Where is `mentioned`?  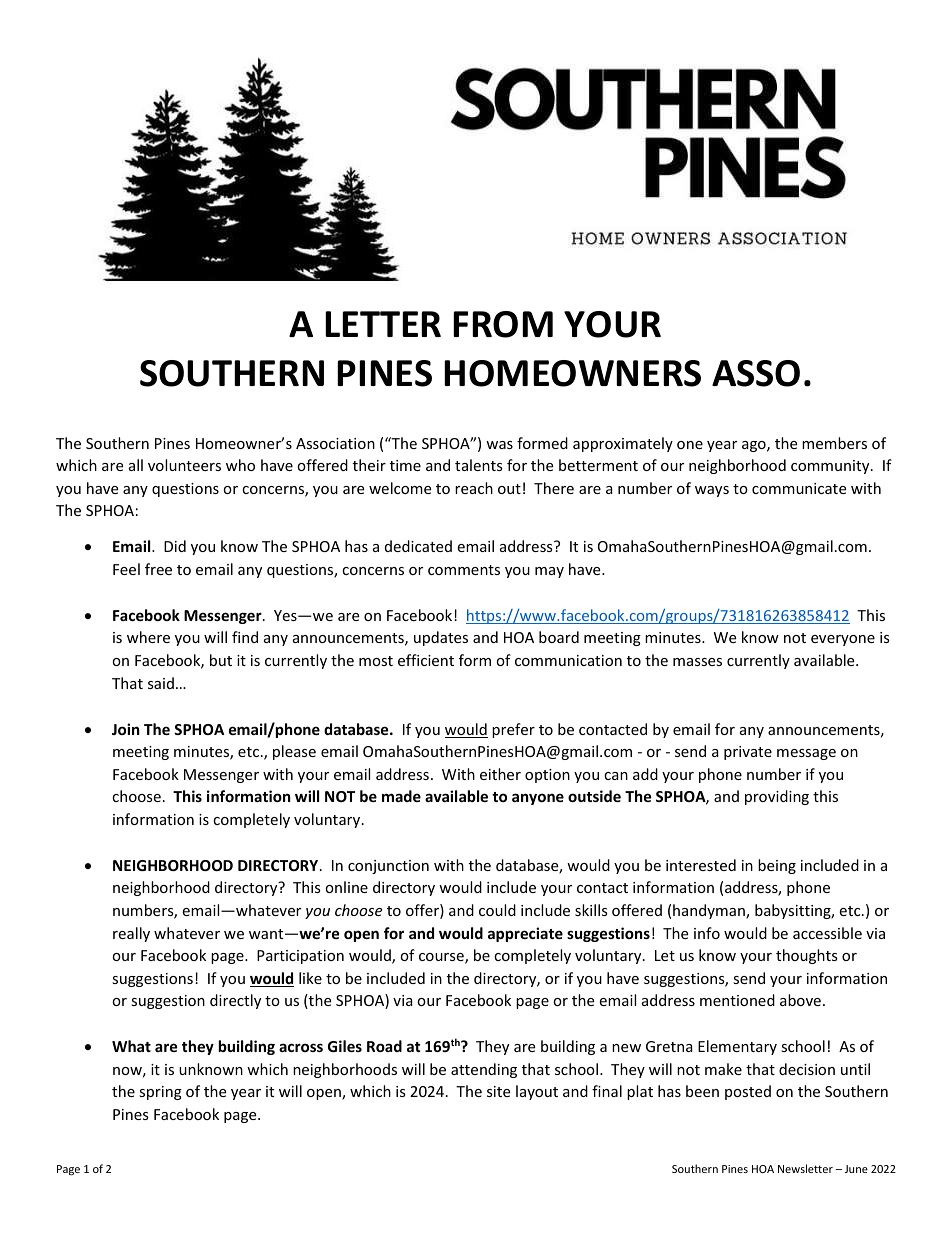
mentioned is located at coordinates (737, 1000).
